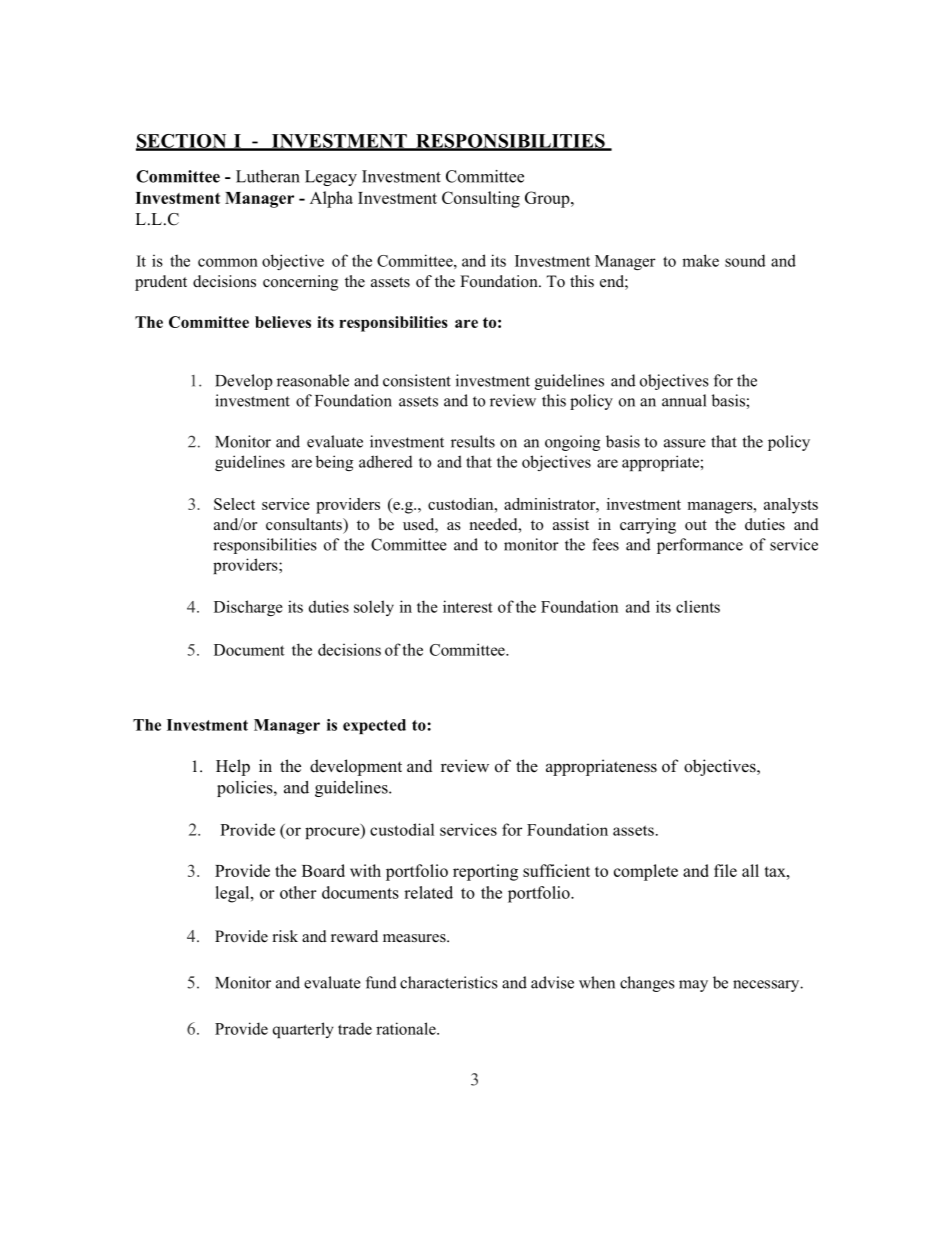 The width and height of the document is (952, 1233). Describe the element at coordinates (698, 606) in the document. I see `clients` at that location.
